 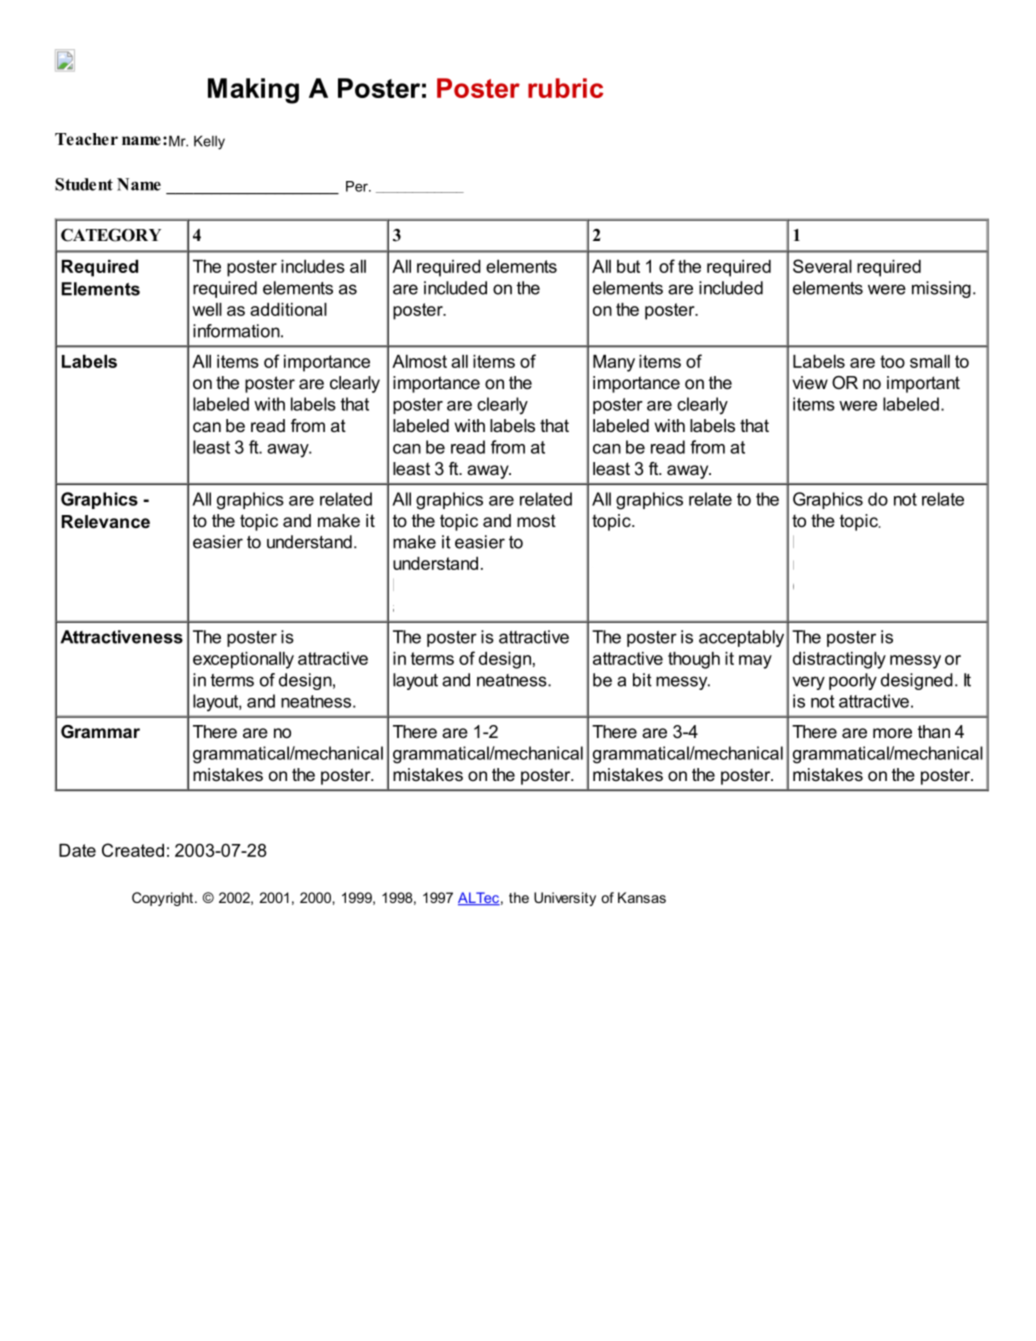 I want to click on but, so click(x=628, y=266).
